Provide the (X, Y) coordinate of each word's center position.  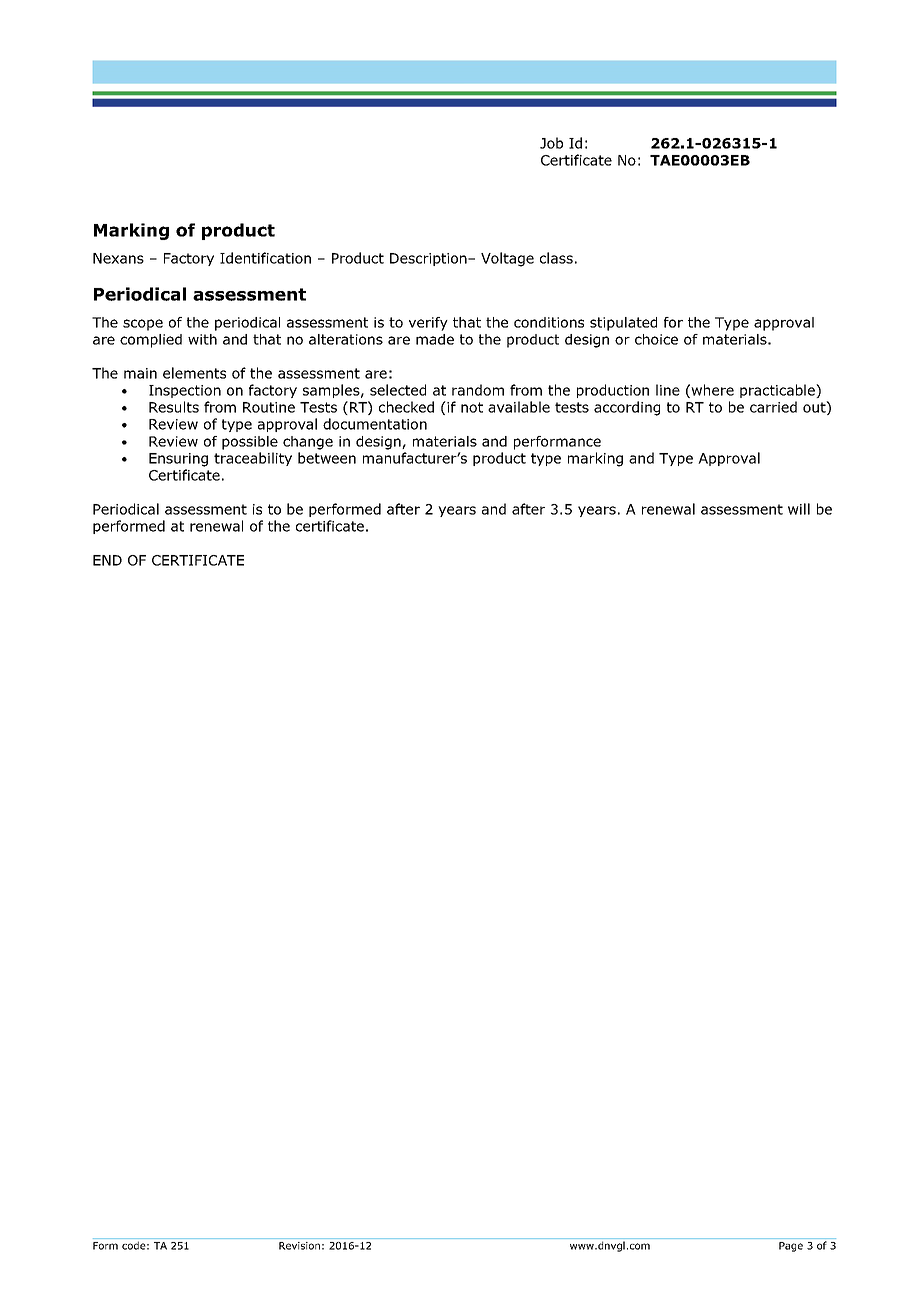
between (327, 458)
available (519, 407)
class (556, 258)
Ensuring (178, 460)
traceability (253, 459)
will (799, 509)
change (308, 443)
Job (551, 143)
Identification (265, 258)
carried (773, 407)
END (107, 560)
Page (791, 1247)
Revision (299, 1246)
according (627, 408)
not (472, 407)
